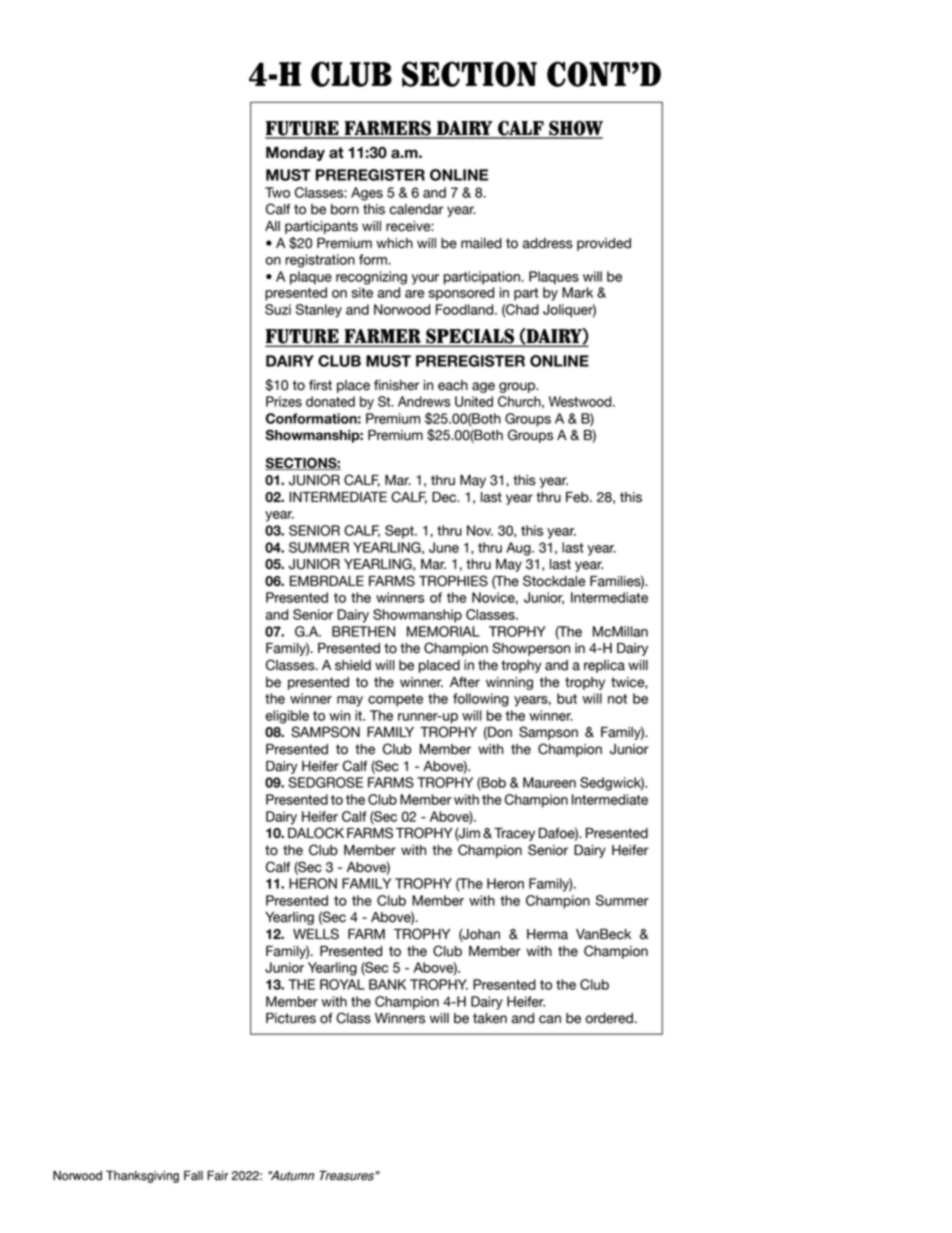 The height and width of the screenshot is (1233, 952). Describe the element at coordinates (353, 665) in the screenshot. I see `shield` at that location.
